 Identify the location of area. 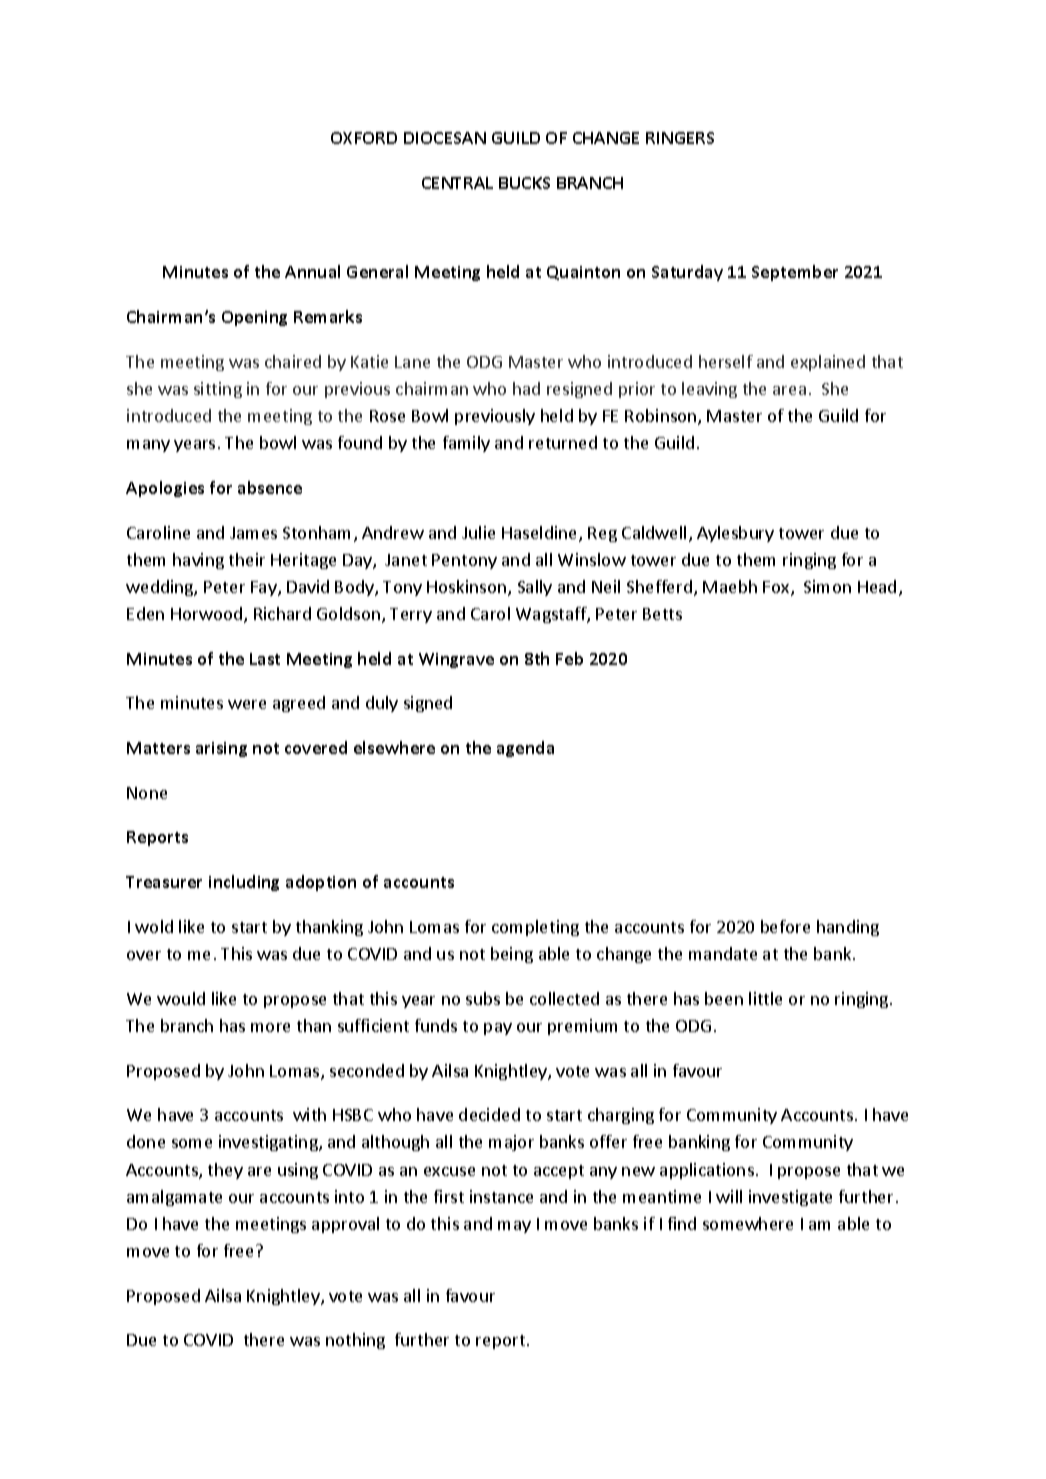
(789, 390).
